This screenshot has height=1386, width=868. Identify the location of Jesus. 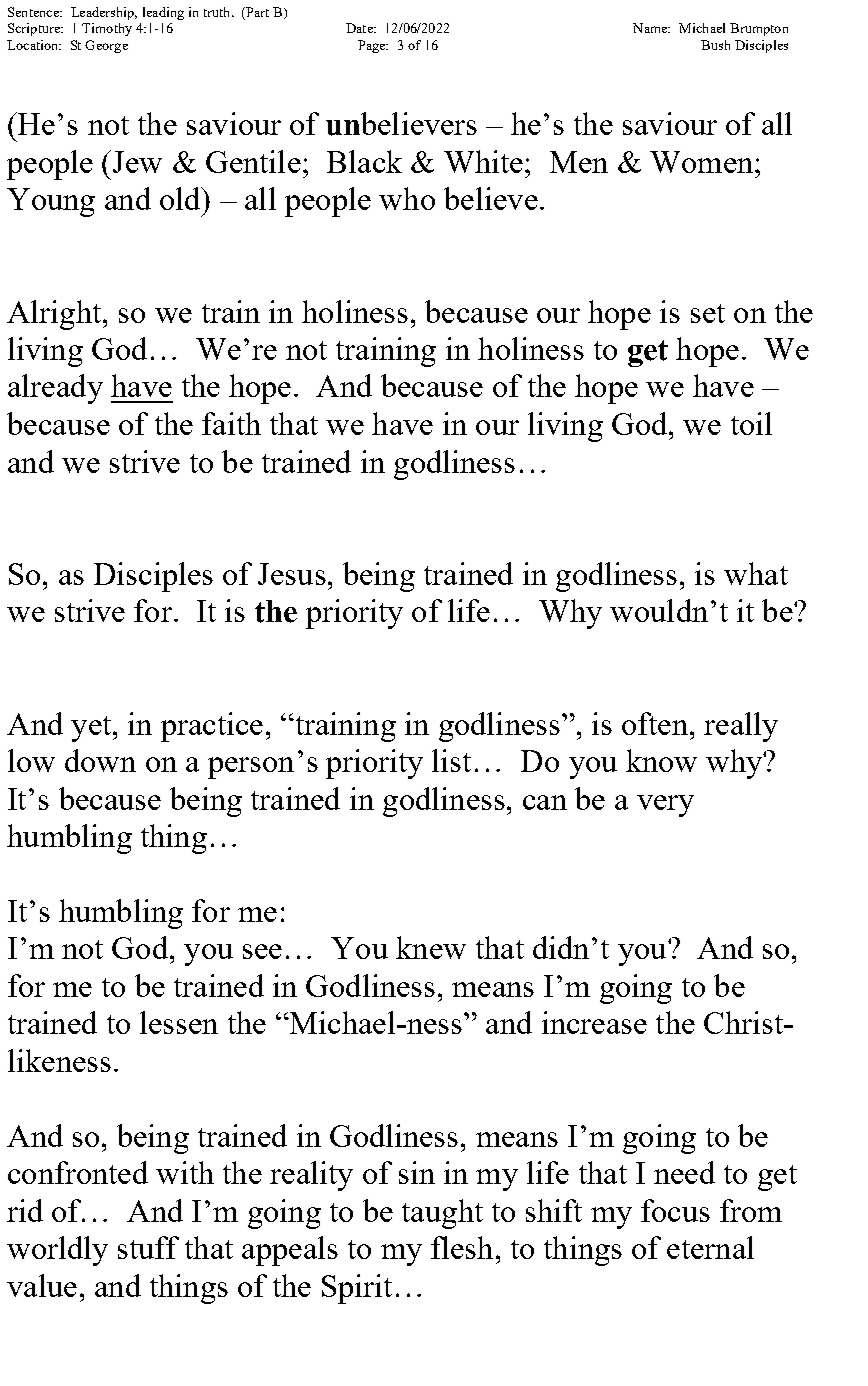
(292, 574).
